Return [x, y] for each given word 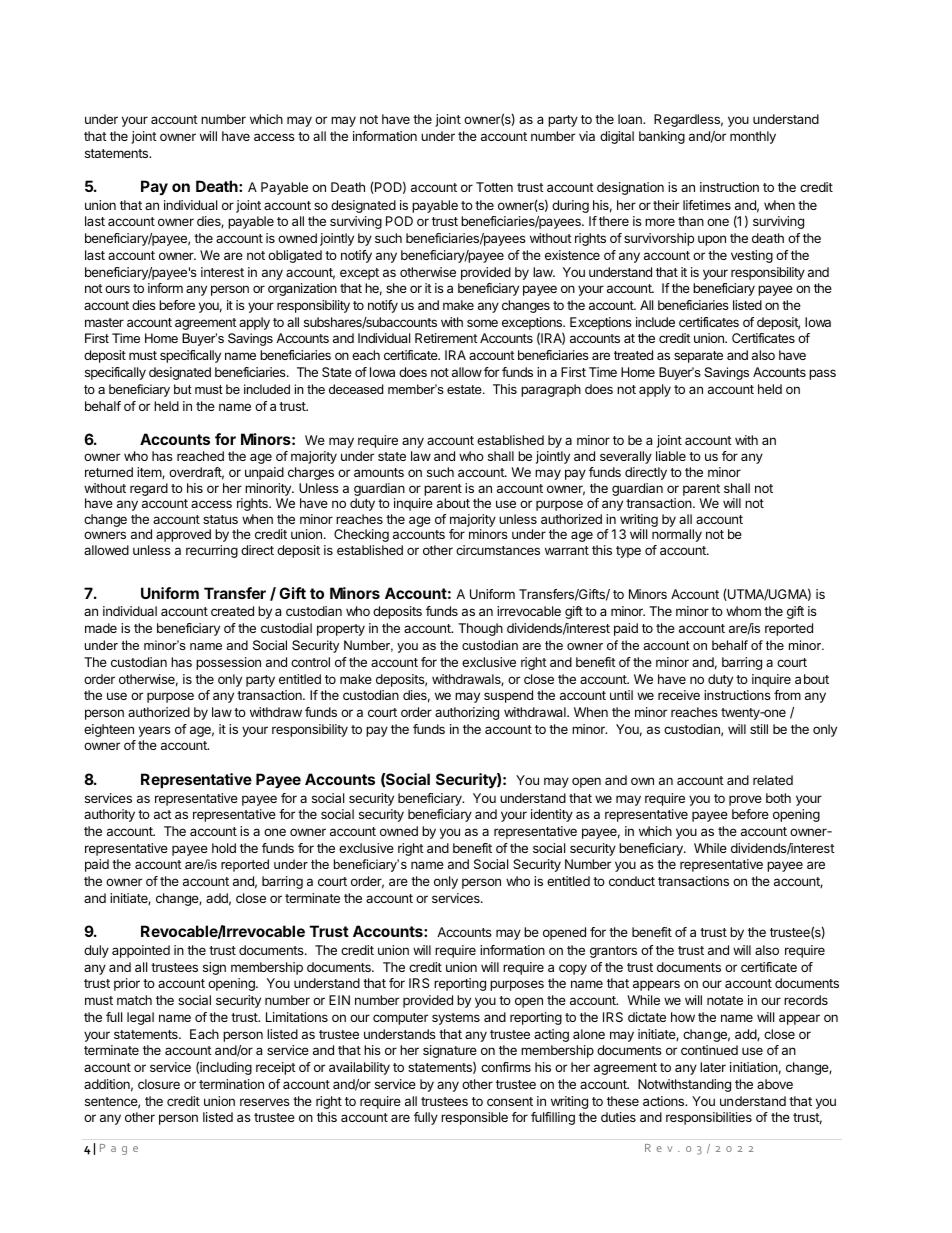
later [713, 1067]
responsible [474, 1118]
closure [159, 1084]
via [587, 136]
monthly [753, 137]
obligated [295, 256]
